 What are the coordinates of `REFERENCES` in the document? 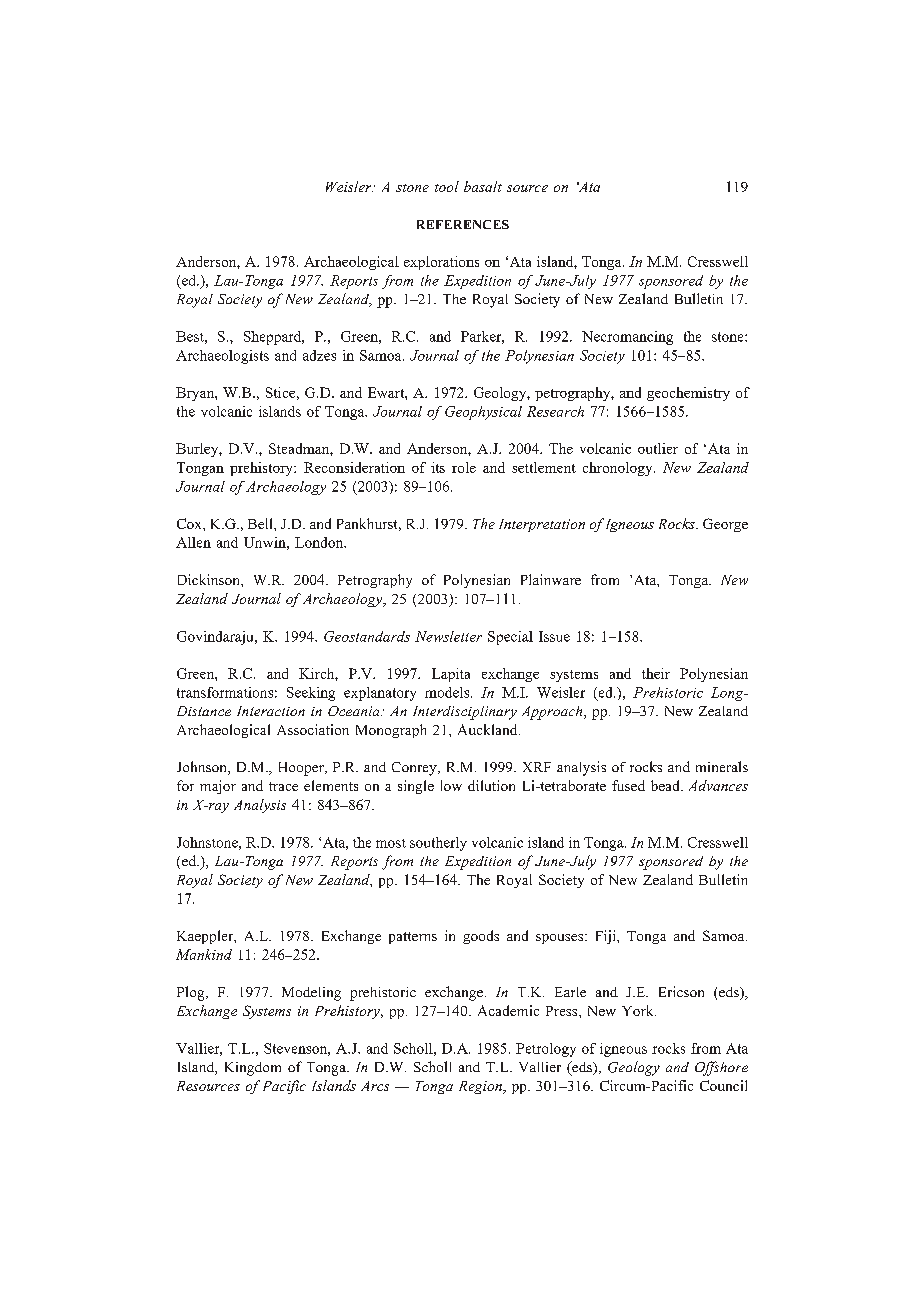 It's located at (463, 224).
